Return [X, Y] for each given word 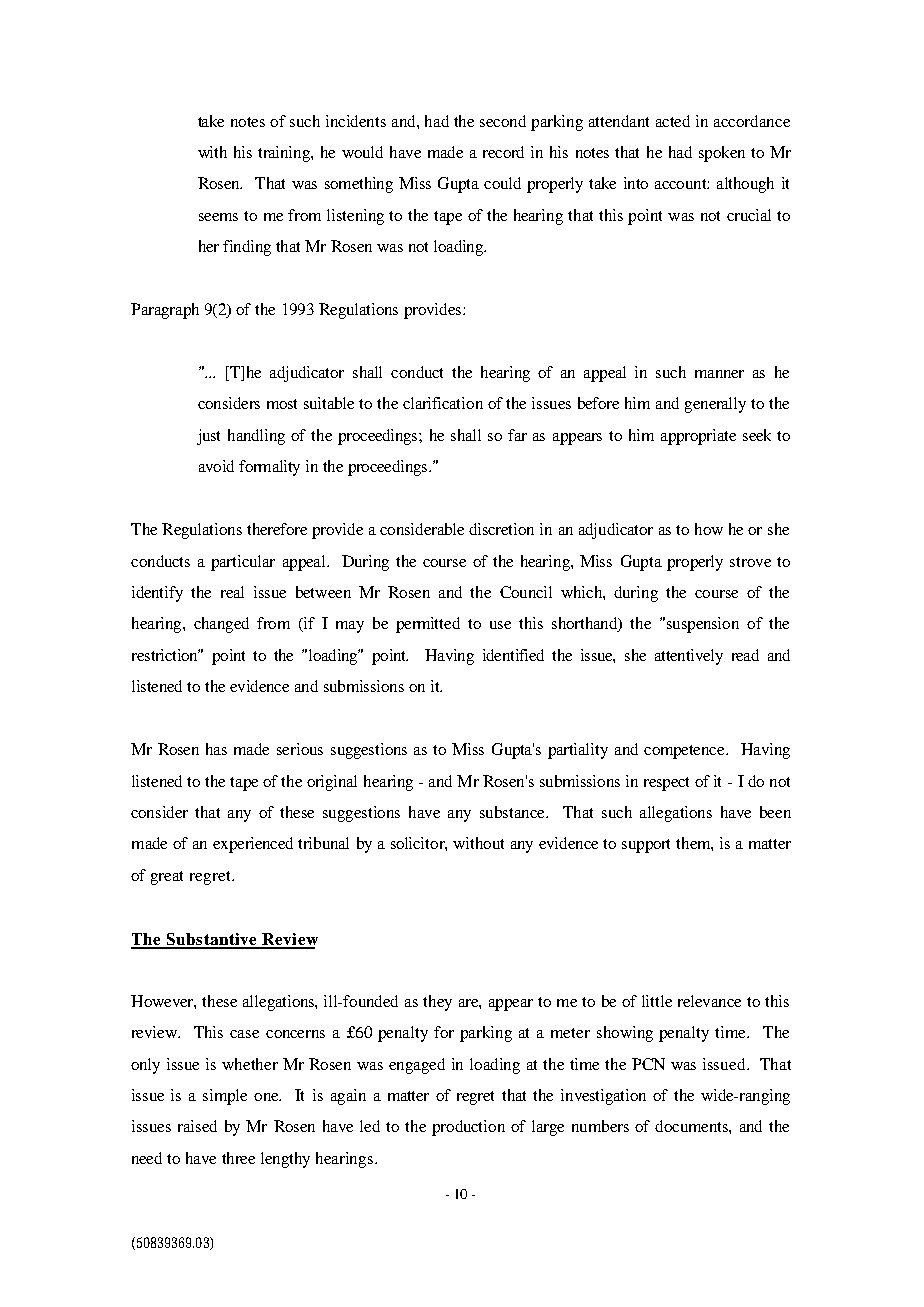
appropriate [698, 437]
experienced [253, 845]
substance [514, 812]
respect [666, 784]
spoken [722, 154]
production [468, 1128]
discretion [501, 529]
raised [197, 1126]
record [503, 152]
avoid [216, 466]
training [285, 154]
